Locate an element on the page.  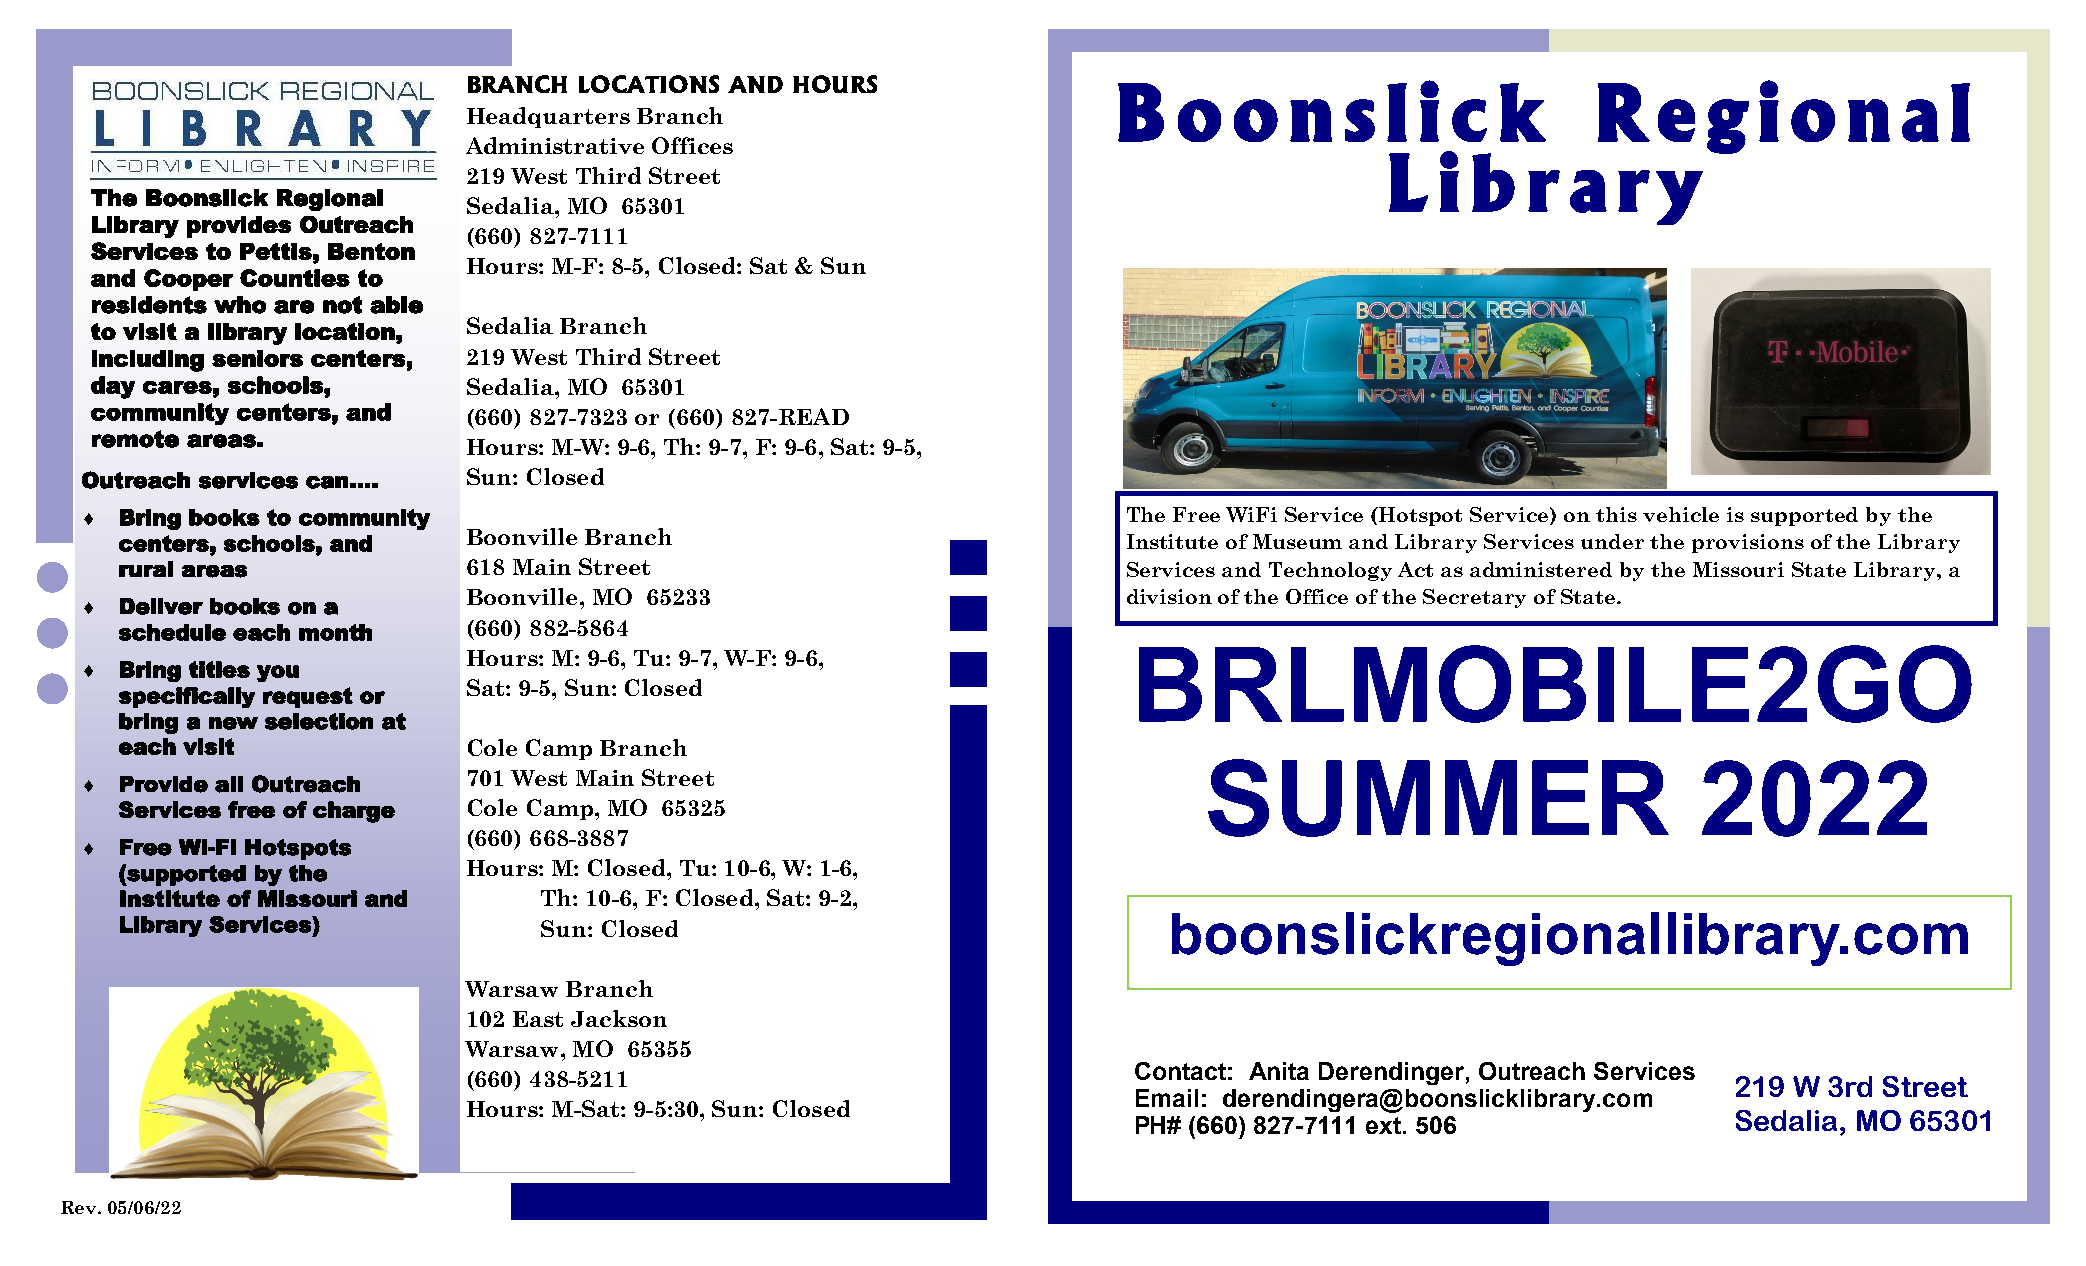
Headquarters is located at coordinates (548, 117).
